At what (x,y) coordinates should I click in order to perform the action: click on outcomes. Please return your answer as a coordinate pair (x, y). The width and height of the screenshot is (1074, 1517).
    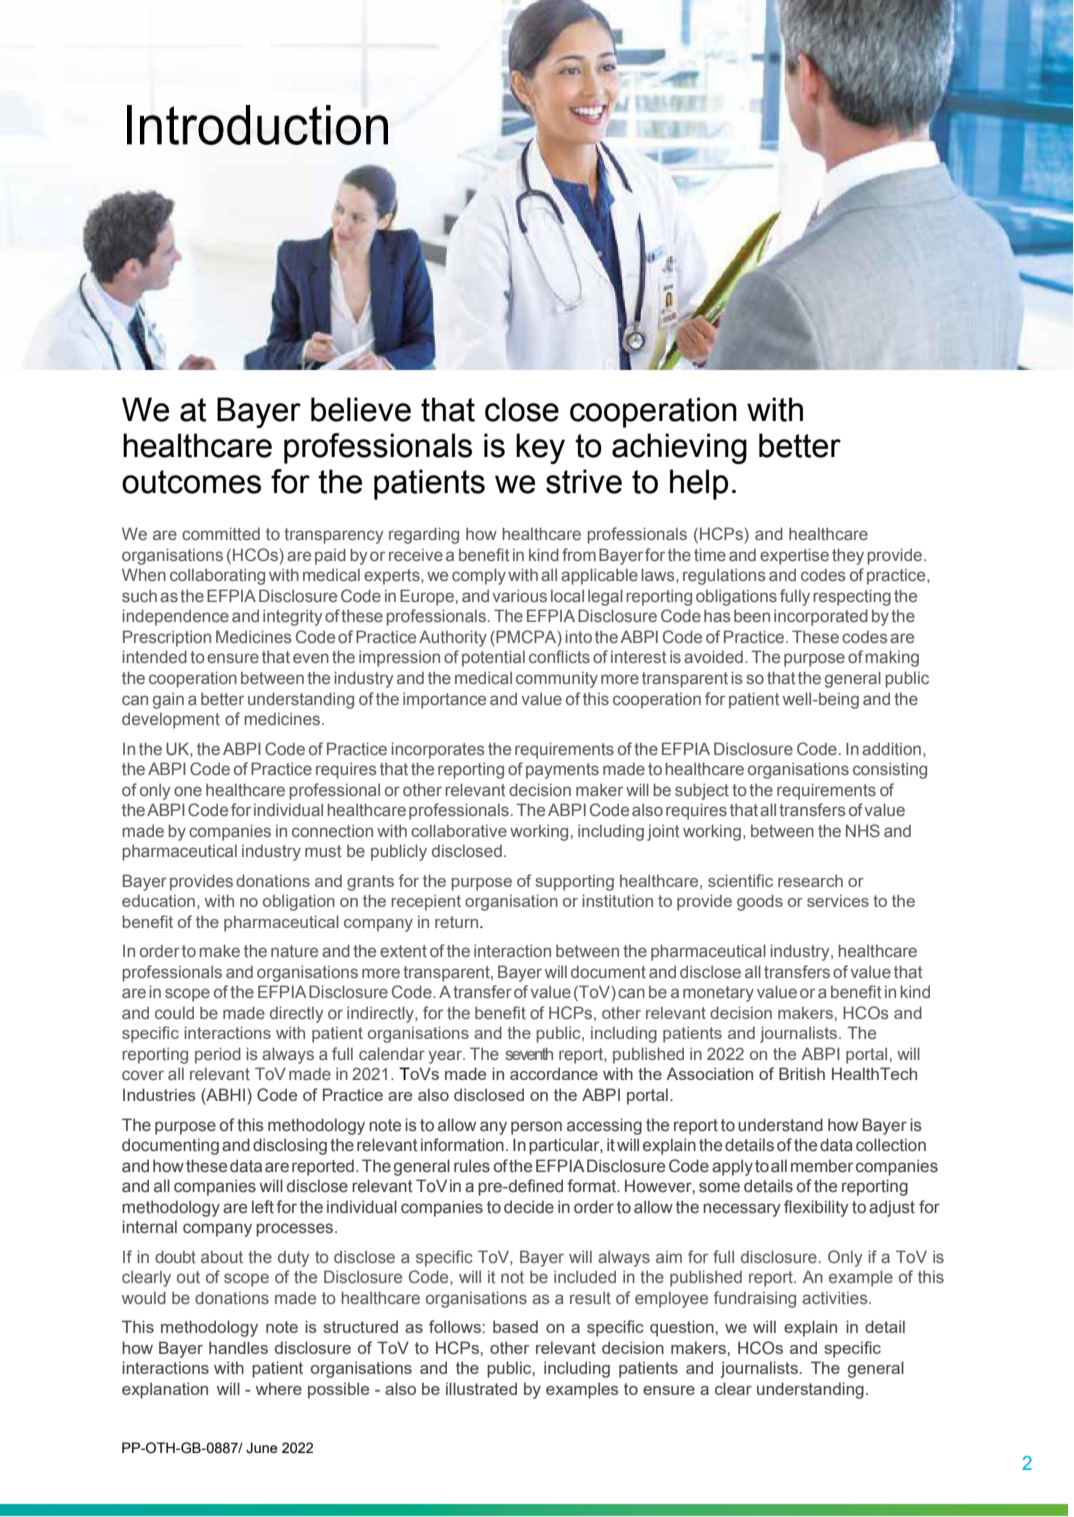
    Looking at the image, I should click on (191, 482).
